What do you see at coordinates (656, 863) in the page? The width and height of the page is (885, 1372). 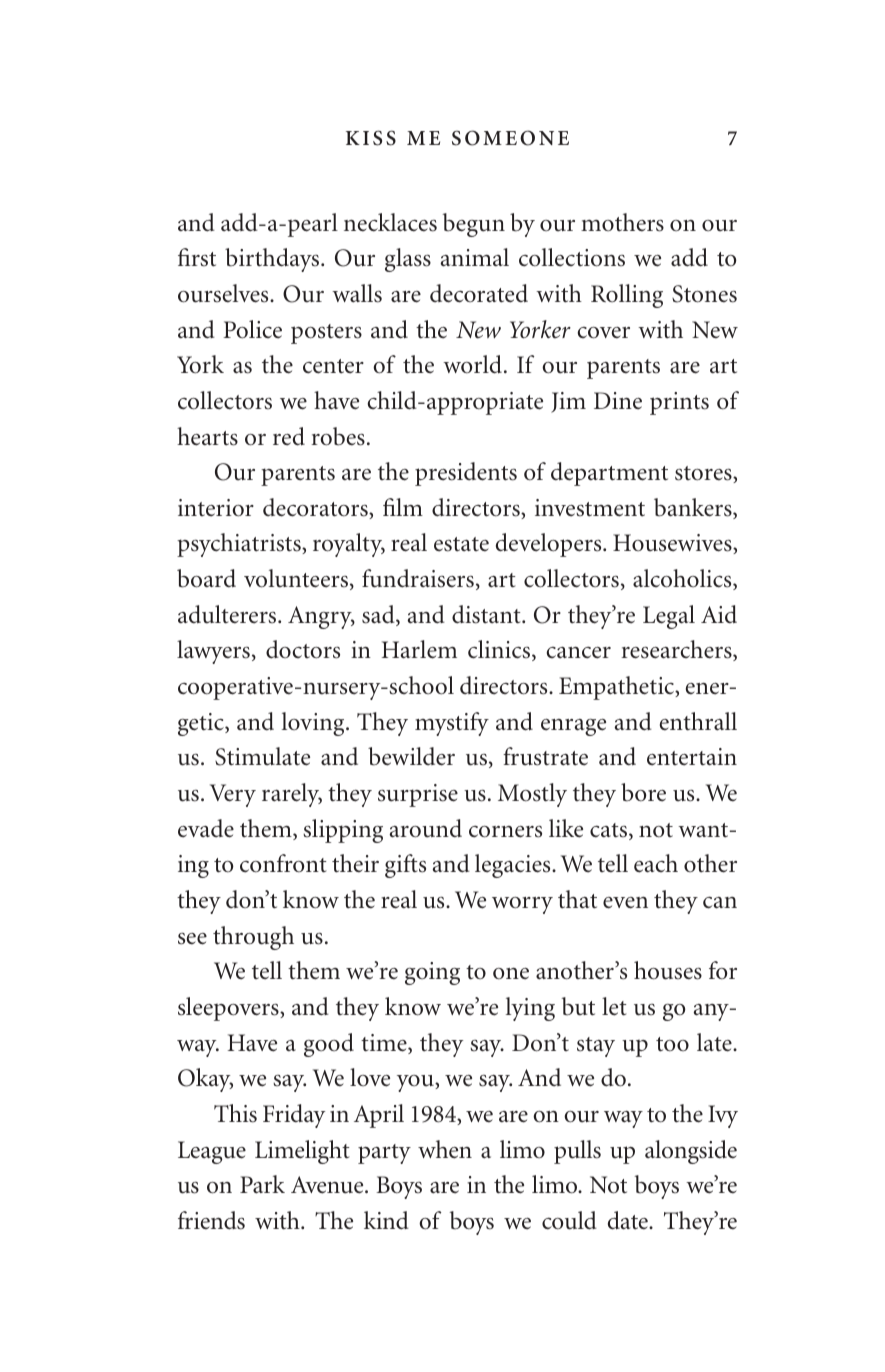 I see `each` at bounding box center [656, 863].
